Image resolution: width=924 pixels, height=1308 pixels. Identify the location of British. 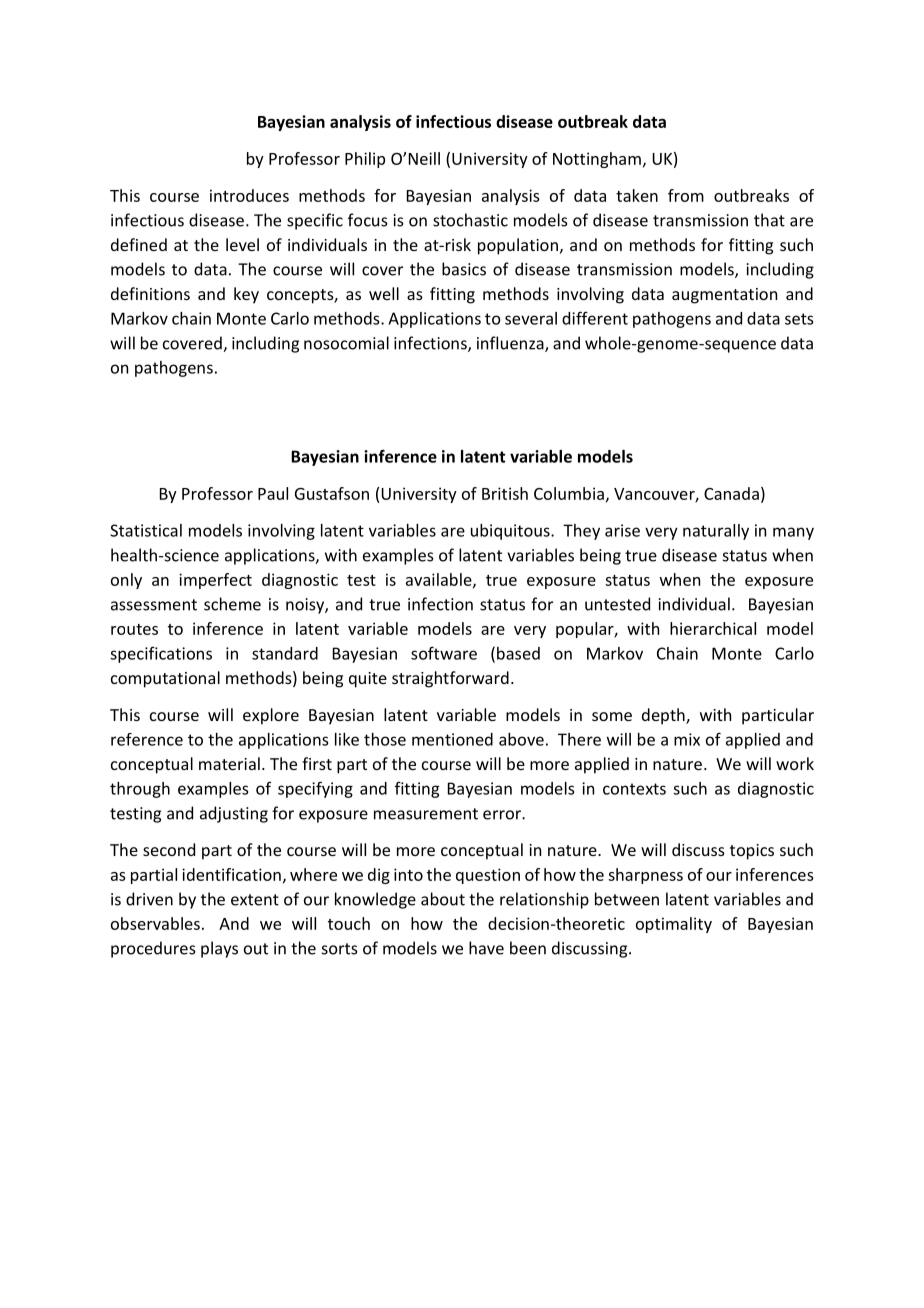
(505, 493).
